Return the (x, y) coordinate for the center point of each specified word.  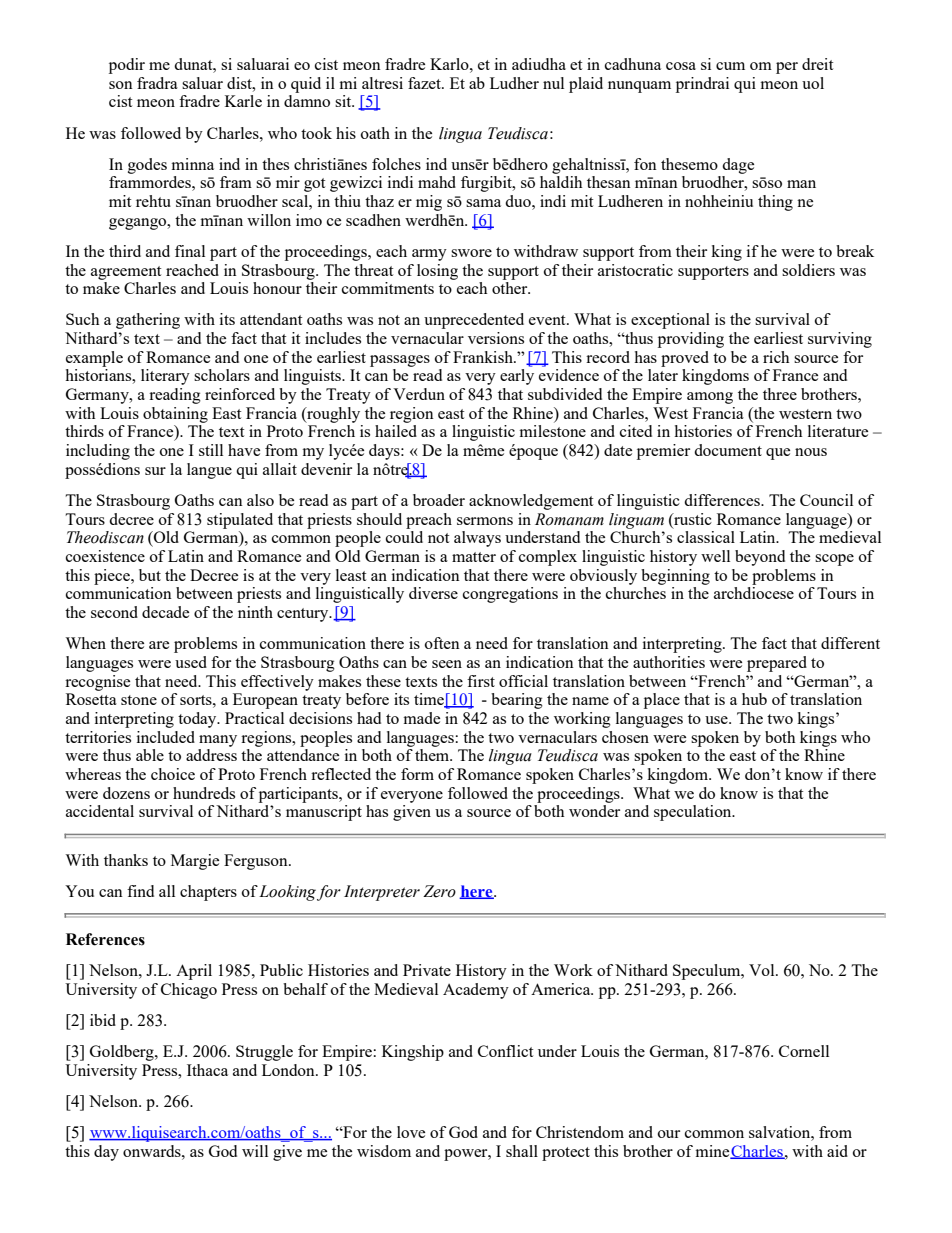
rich (776, 357)
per (787, 68)
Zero (439, 891)
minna (193, 164)
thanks (126, 860)
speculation (694, 813)
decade (165, 612)
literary (165, 377)
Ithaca (207, 1070)
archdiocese (754, 593)
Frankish (484, 357)
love (411, 1132)
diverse (433, 593)
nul (553, 83)
